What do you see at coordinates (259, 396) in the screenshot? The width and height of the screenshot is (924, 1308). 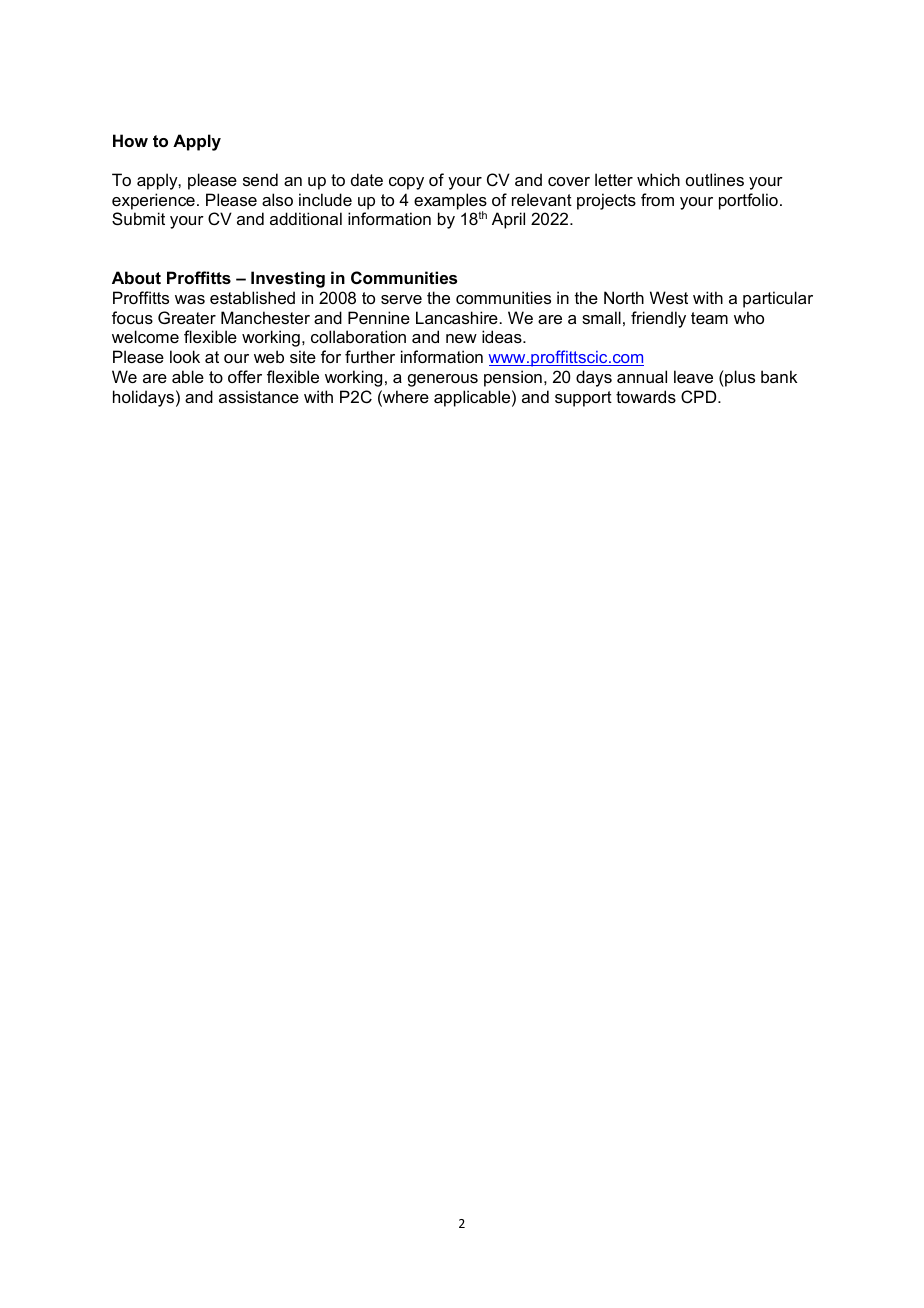 I see `assistance` at bounding box center [259, 396].
